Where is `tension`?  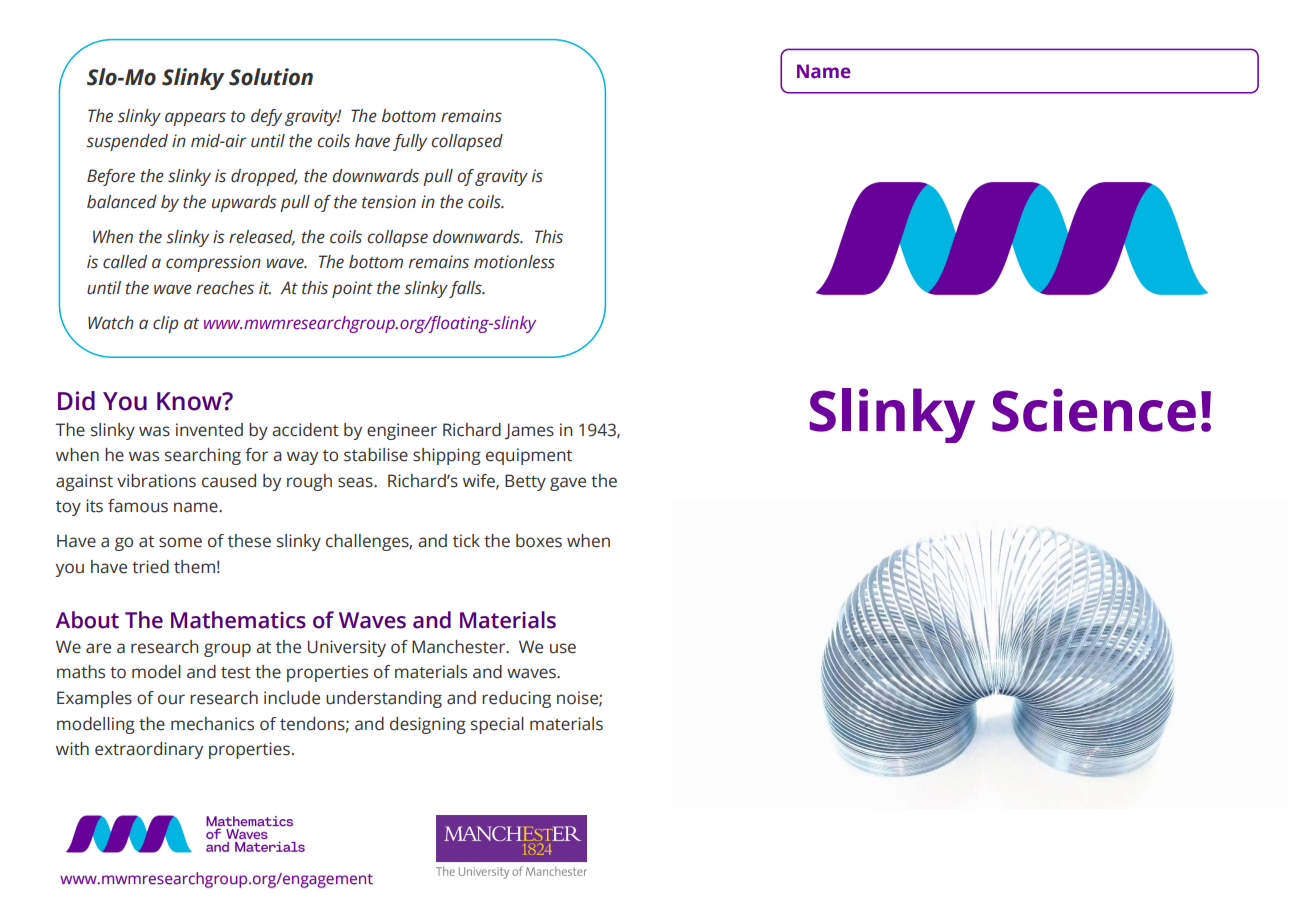 tension is located at coordinates (389, 202).
